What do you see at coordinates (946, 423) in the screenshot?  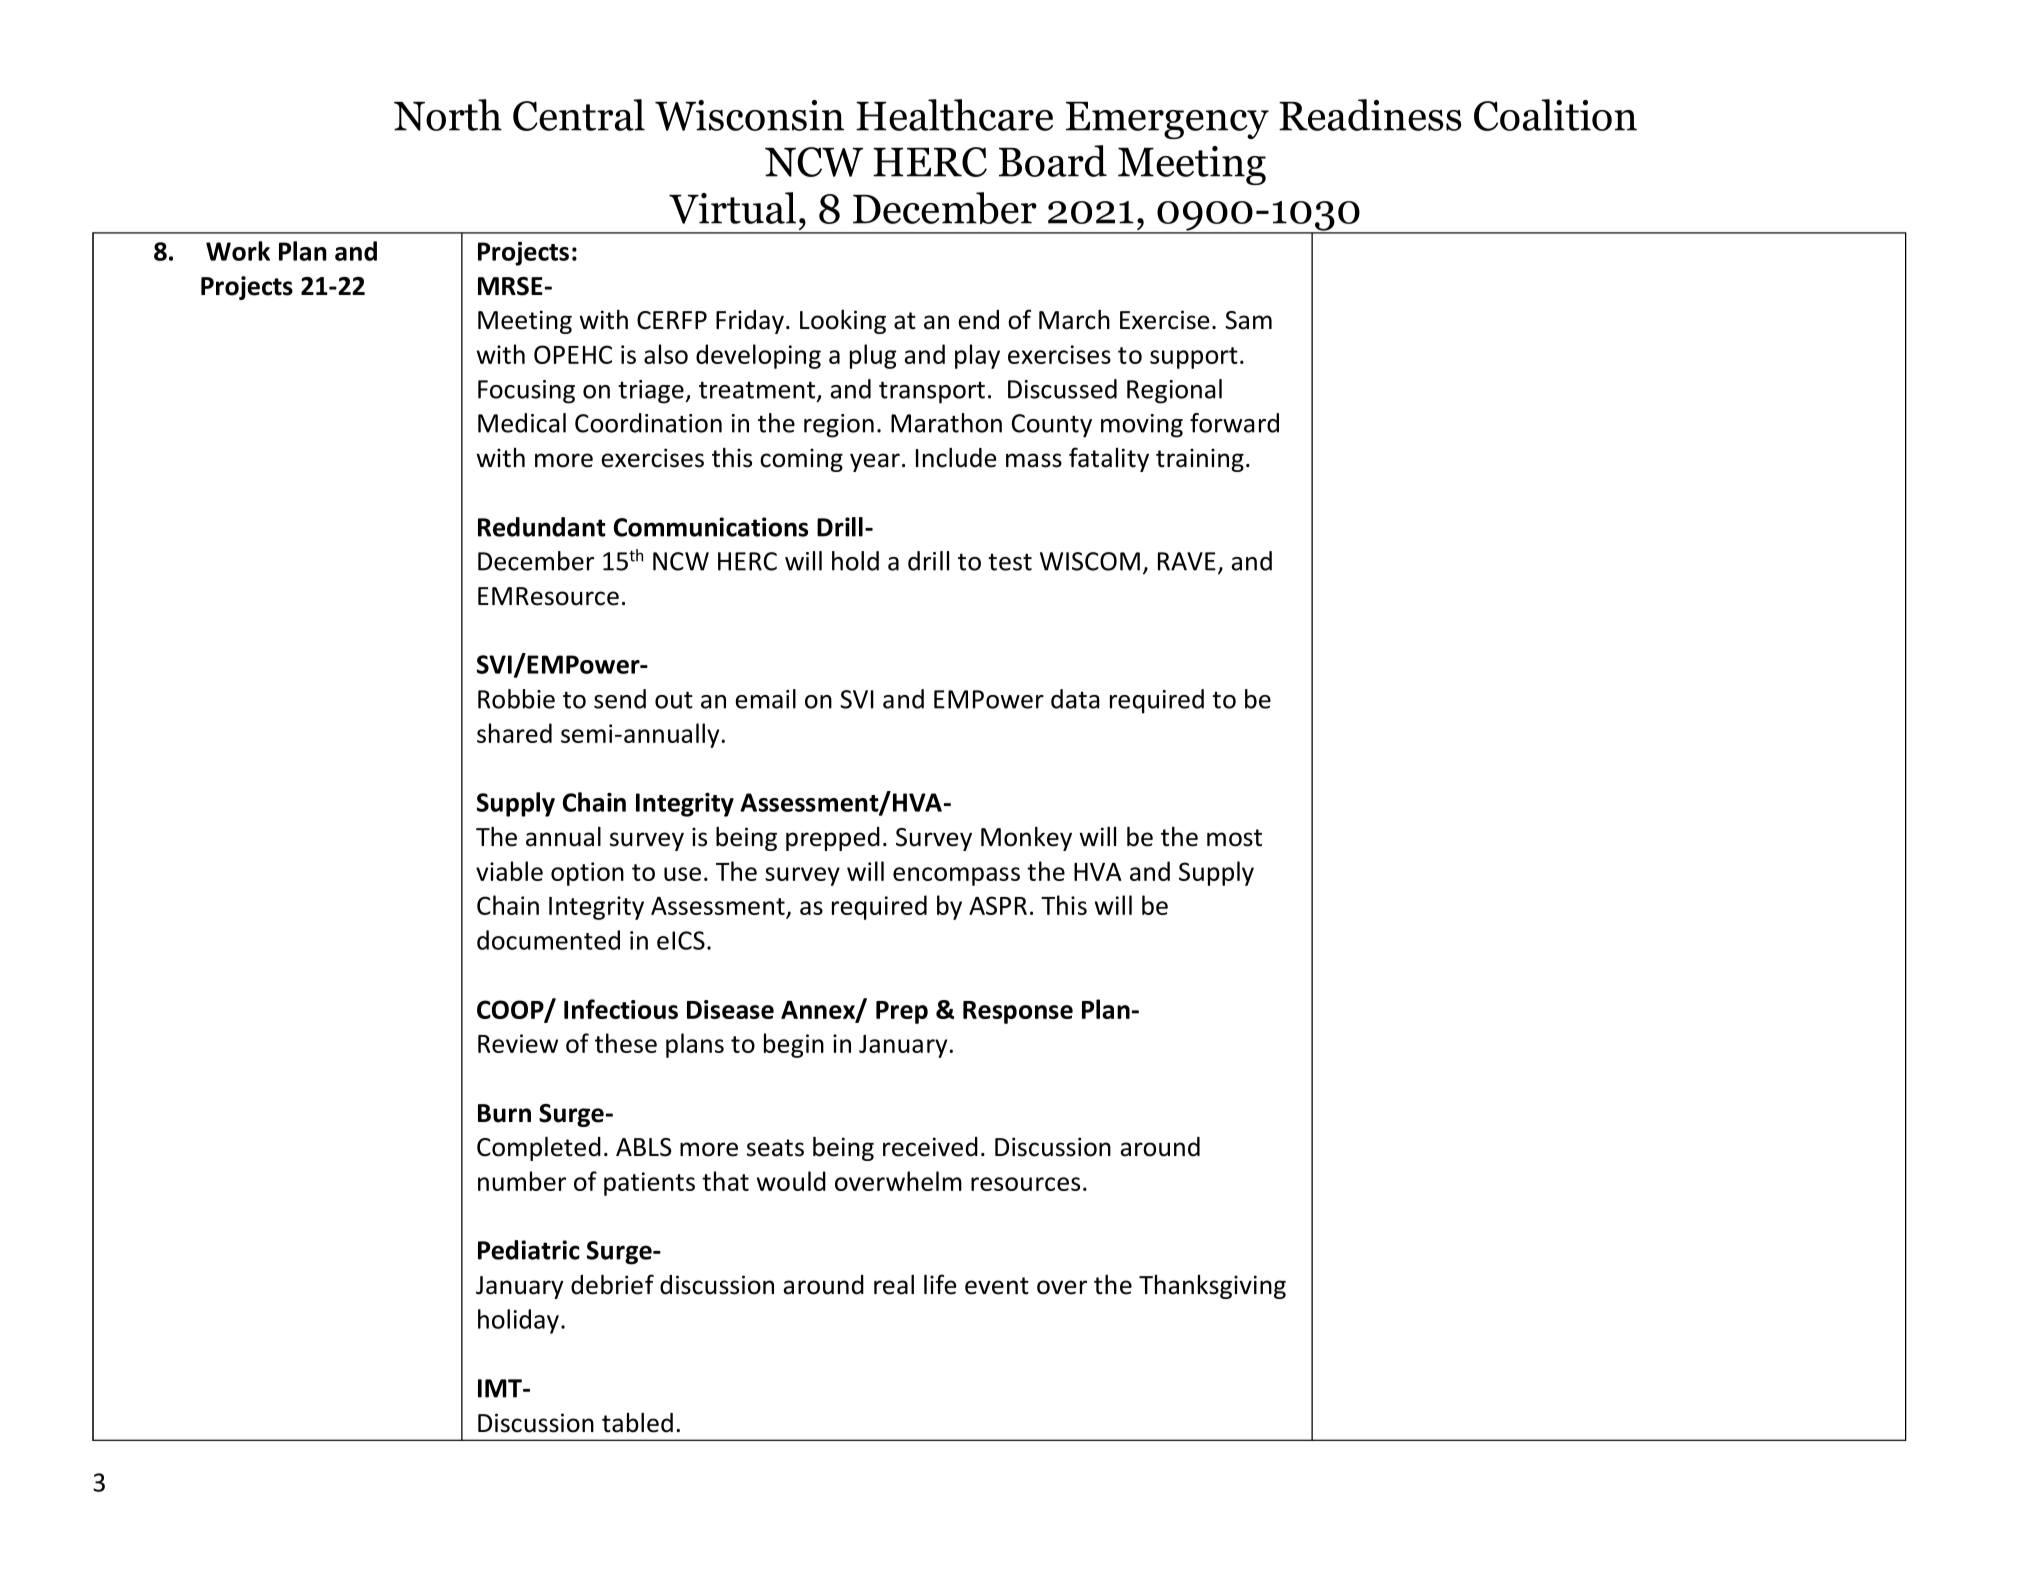 I see `Marathon` at bounding box center [946, 423].
